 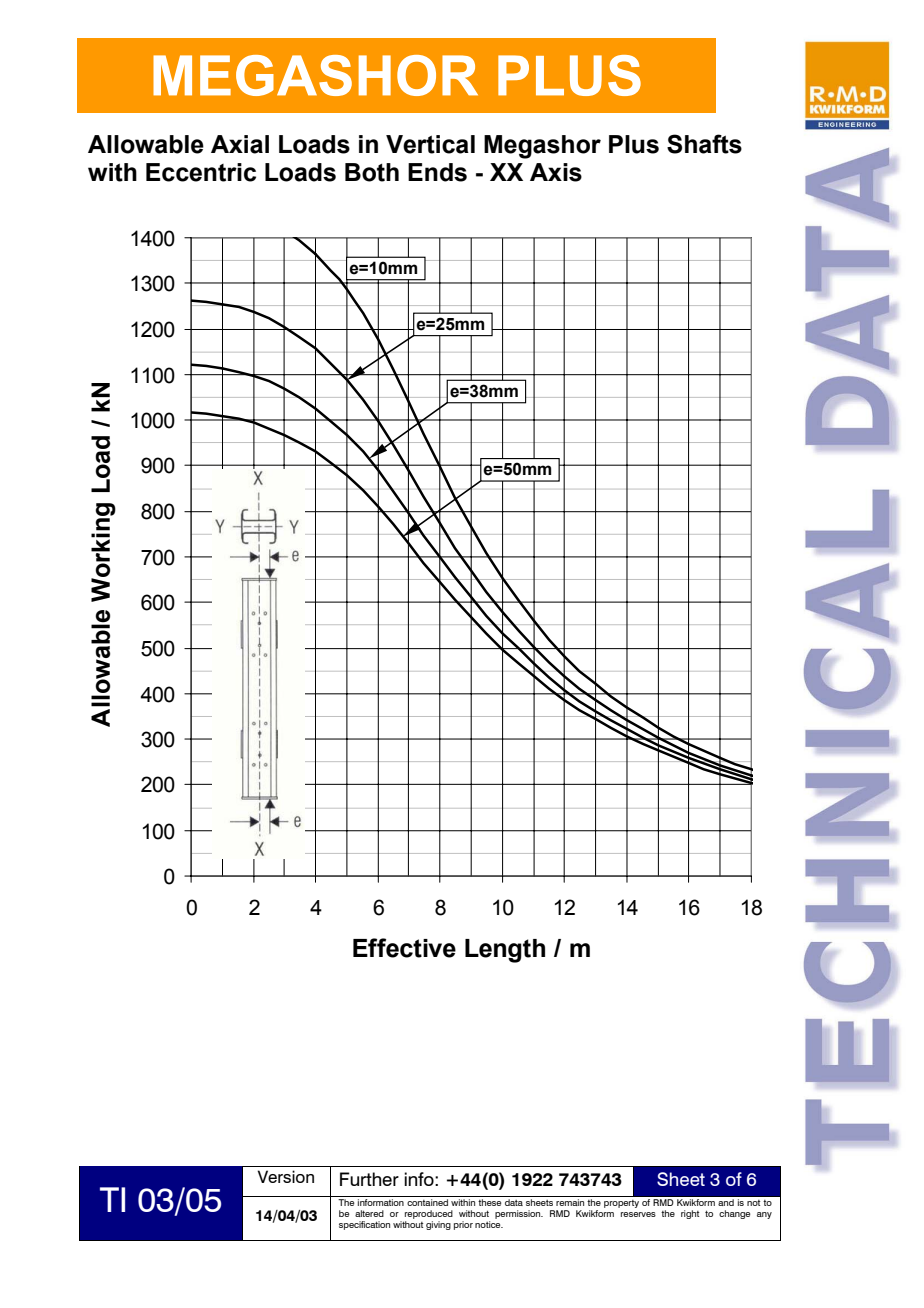 I want to click on Effective, so click(x=404, y=948).
